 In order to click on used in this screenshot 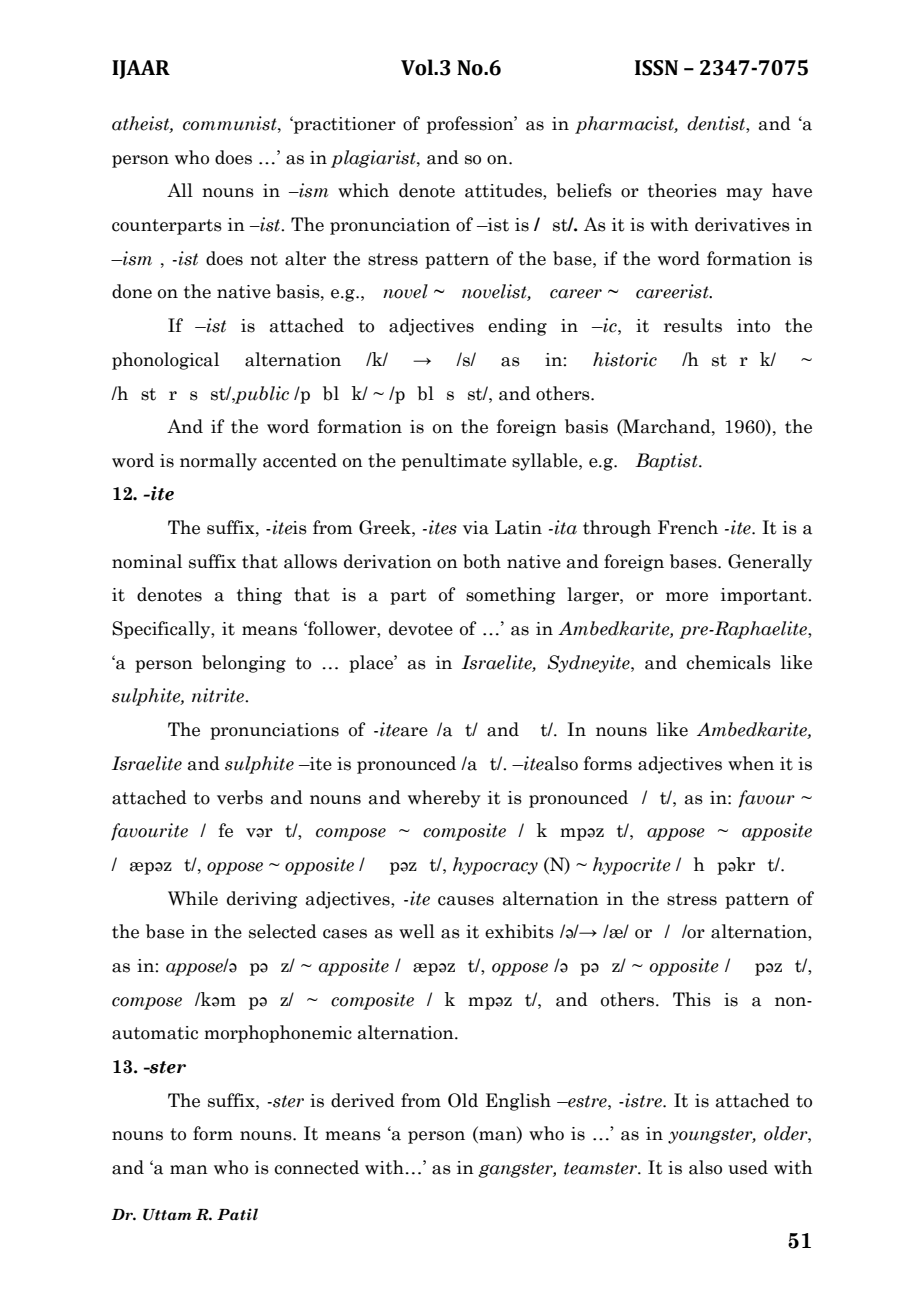, I will do `click(748, 1167)`.
